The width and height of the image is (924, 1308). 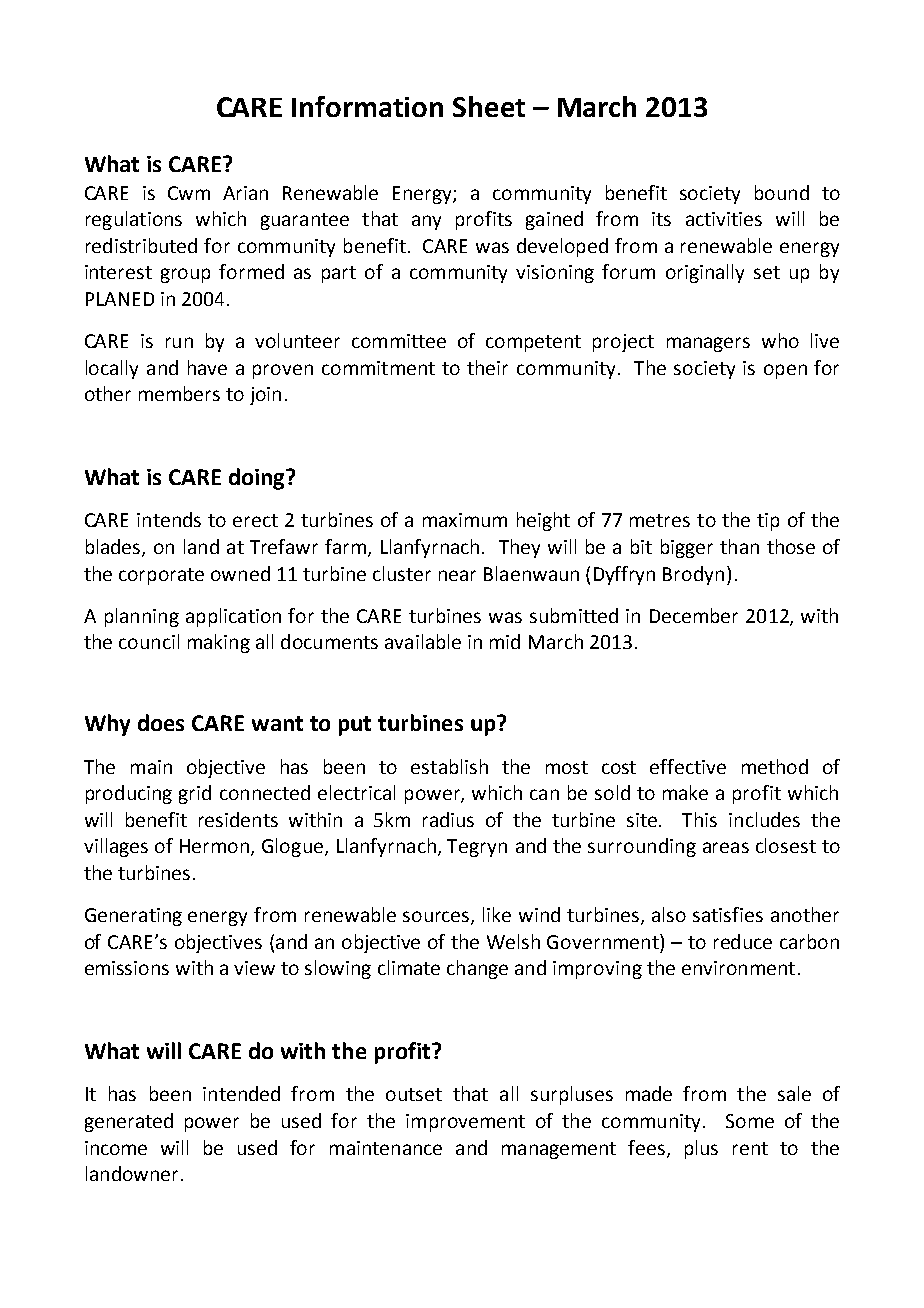 What do you see at coordinates (465, 1123) in the image?
I see `improvement` at bounding box center [465, 1123].
